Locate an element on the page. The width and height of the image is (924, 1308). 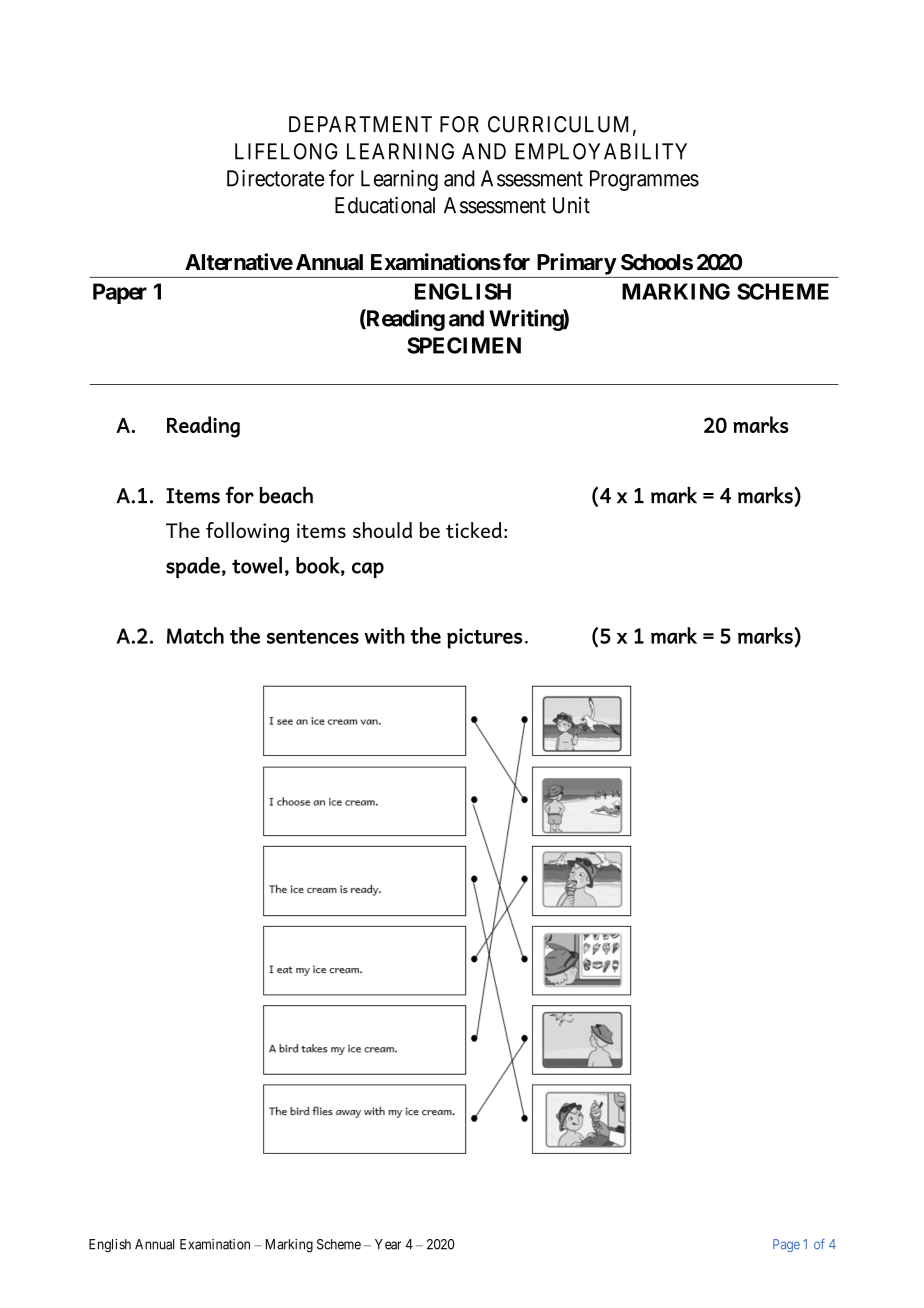
Primary is located at coordinates (577, 264).
